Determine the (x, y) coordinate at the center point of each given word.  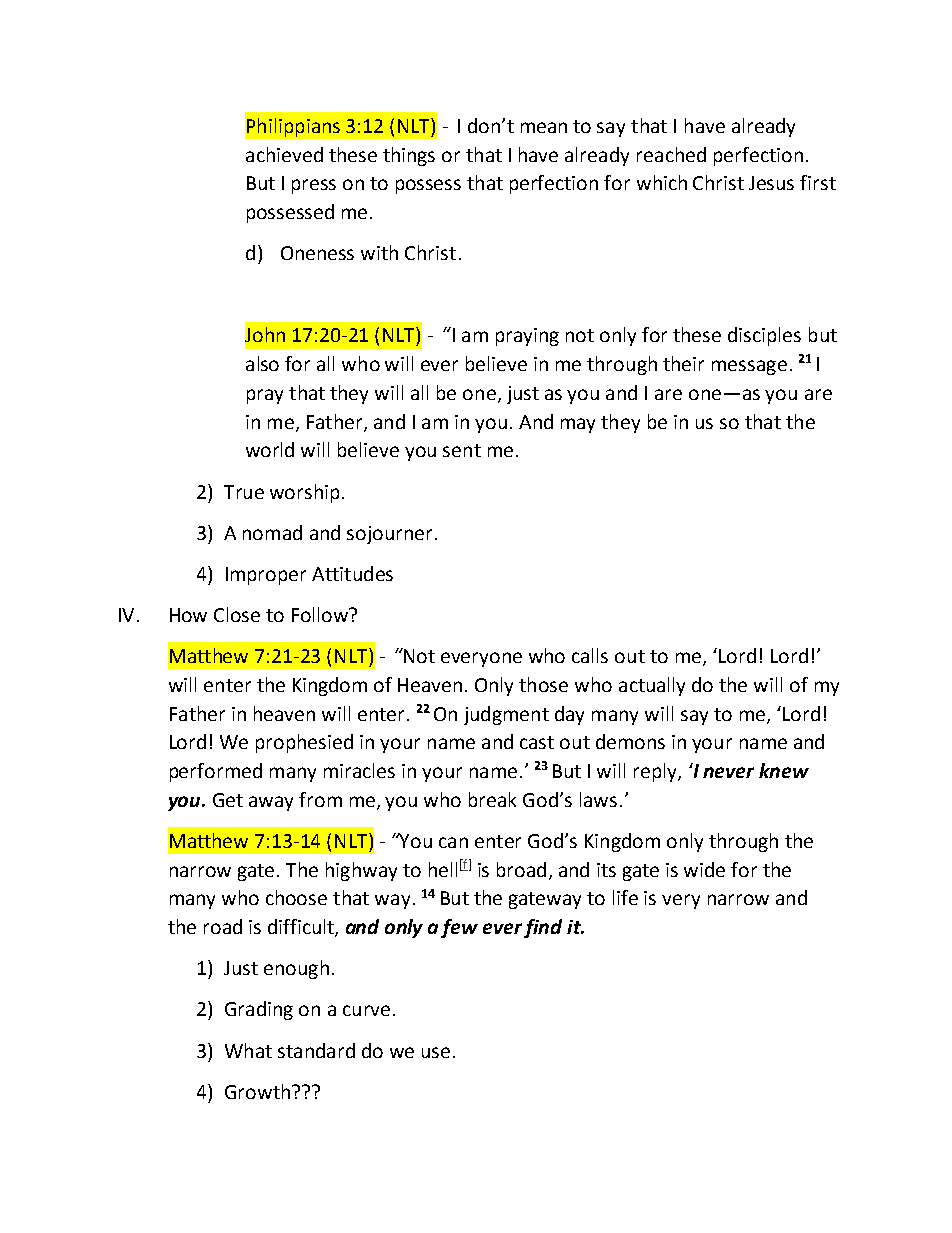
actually (652, 686)
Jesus (771, 183)
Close (237, 614)
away (271, 803)
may (578, 425)
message (749, 367)
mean (544, 127)
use (436, 1052)
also (262, 363)
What (248, 1050)
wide (704, 869)
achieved (284, 154)
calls (590, 655)
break (492, 799)
